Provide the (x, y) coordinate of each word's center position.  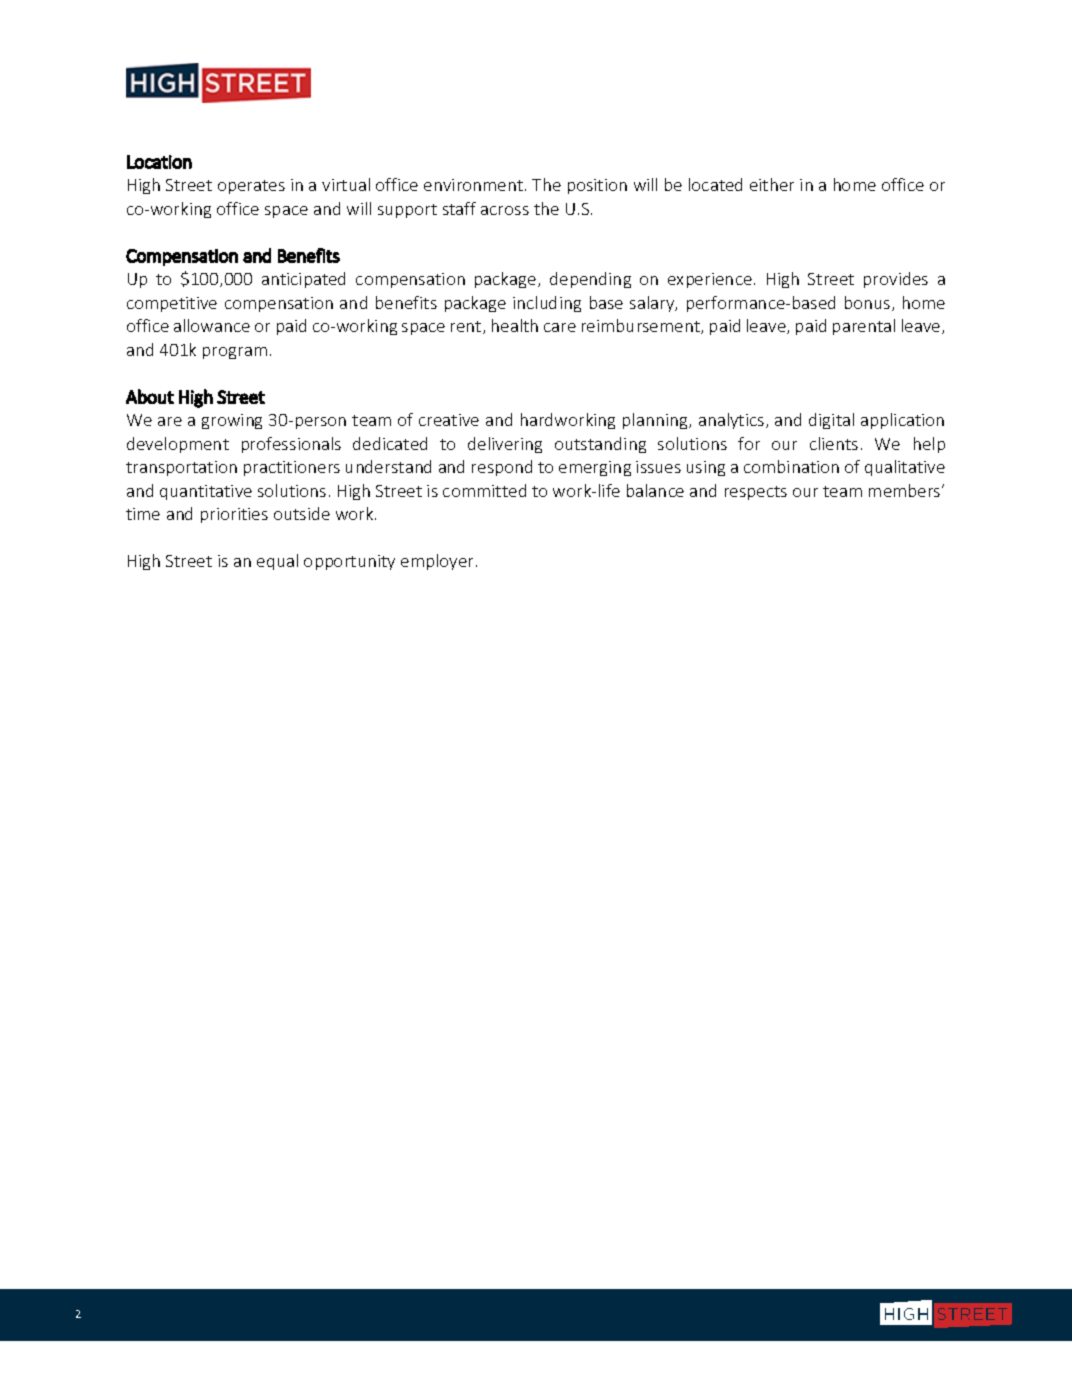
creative (449, 420)
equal (277, 562)
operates (251, 187)
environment (475, 185)
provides (896, 280)
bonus (869, 303)
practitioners (292, 468)
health (515, 325)
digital (831, 421)
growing (232, 421)
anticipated (303, 280)
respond (502, 468)
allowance (212, 325)
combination (791, 466)
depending (590, 280)
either (772, 184)
